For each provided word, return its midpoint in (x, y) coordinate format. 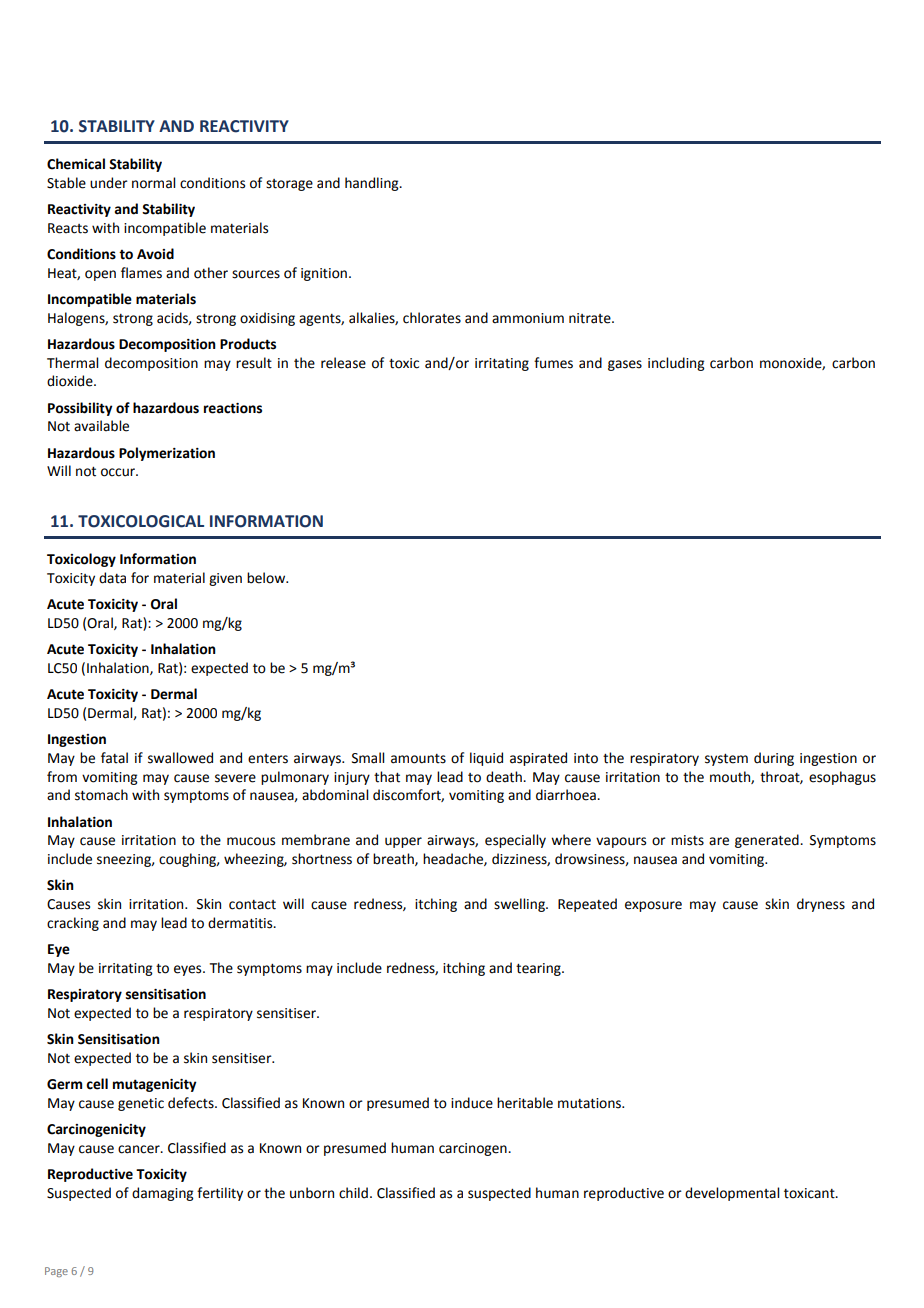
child (353, 1193)
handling (373, 184)
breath (394, 859)
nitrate (591, 318)
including (676, 364)
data (112, 578)
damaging (163, 1194)
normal (153, 183)
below (267, 578)
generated (768, 841)
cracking (73, 924)
